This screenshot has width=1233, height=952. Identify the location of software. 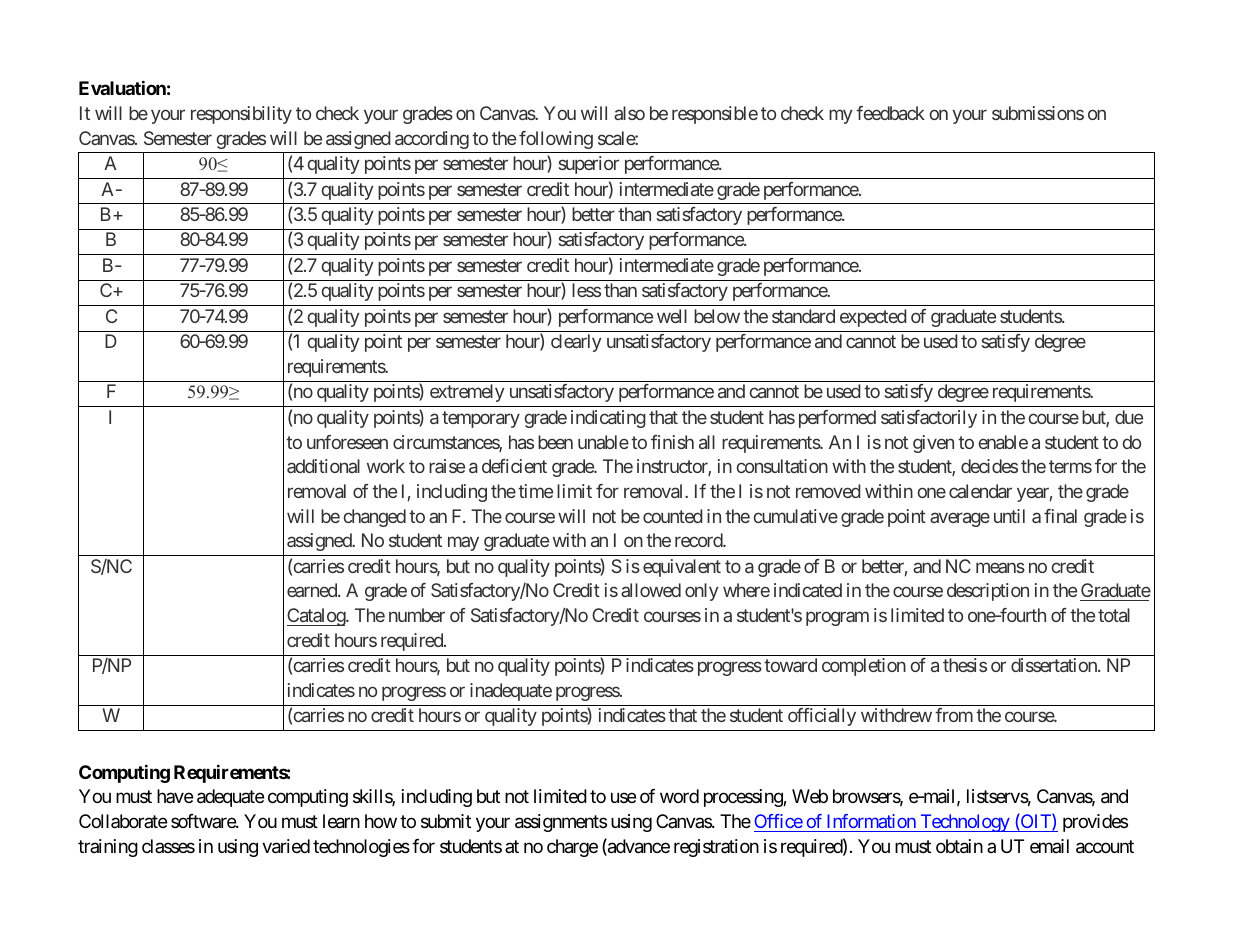
(204, 821).
